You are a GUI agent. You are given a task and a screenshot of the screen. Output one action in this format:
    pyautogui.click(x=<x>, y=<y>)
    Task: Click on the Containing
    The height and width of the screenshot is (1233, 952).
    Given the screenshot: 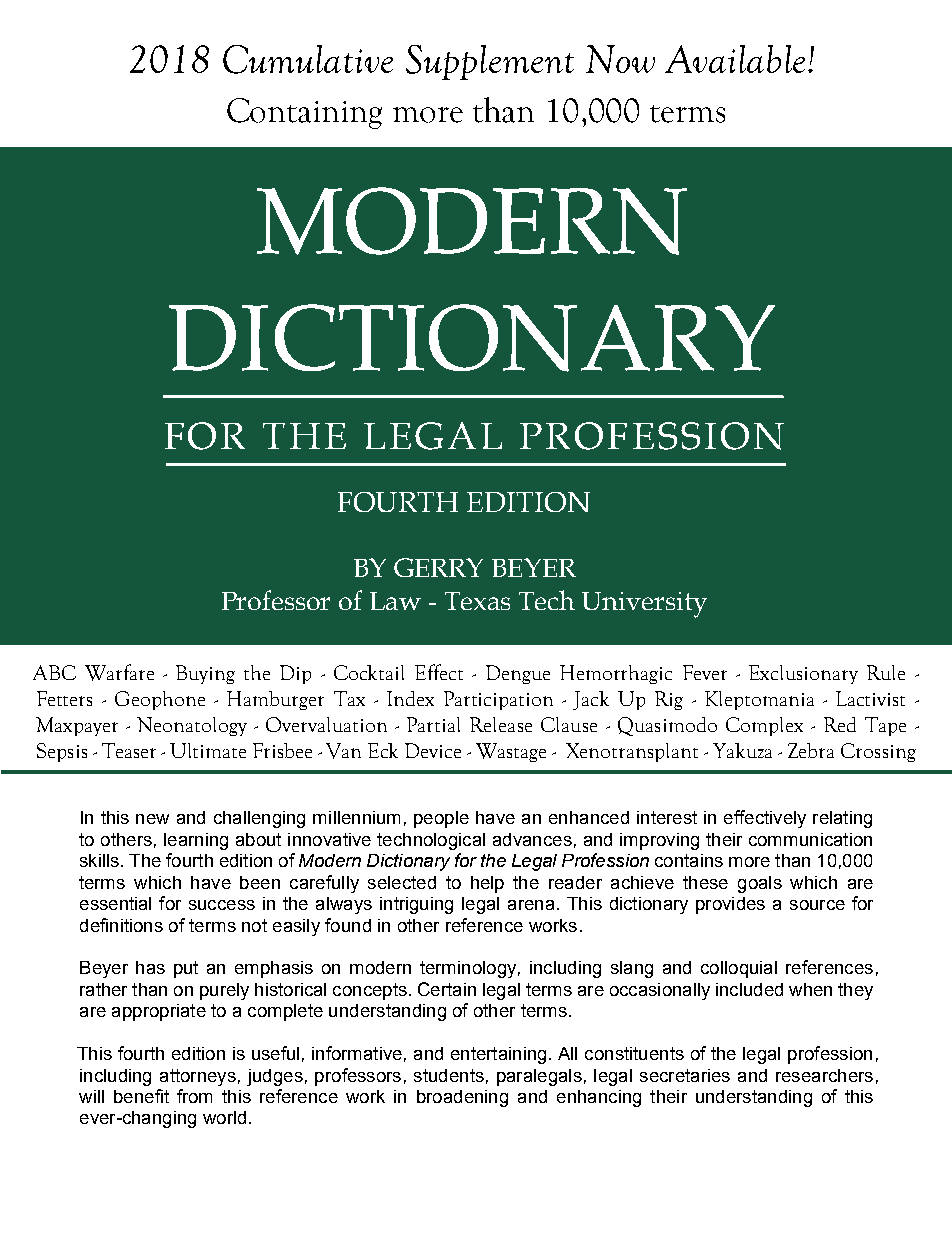 What is the action you would take?
    pyautogui.click(x=304, y=113)
